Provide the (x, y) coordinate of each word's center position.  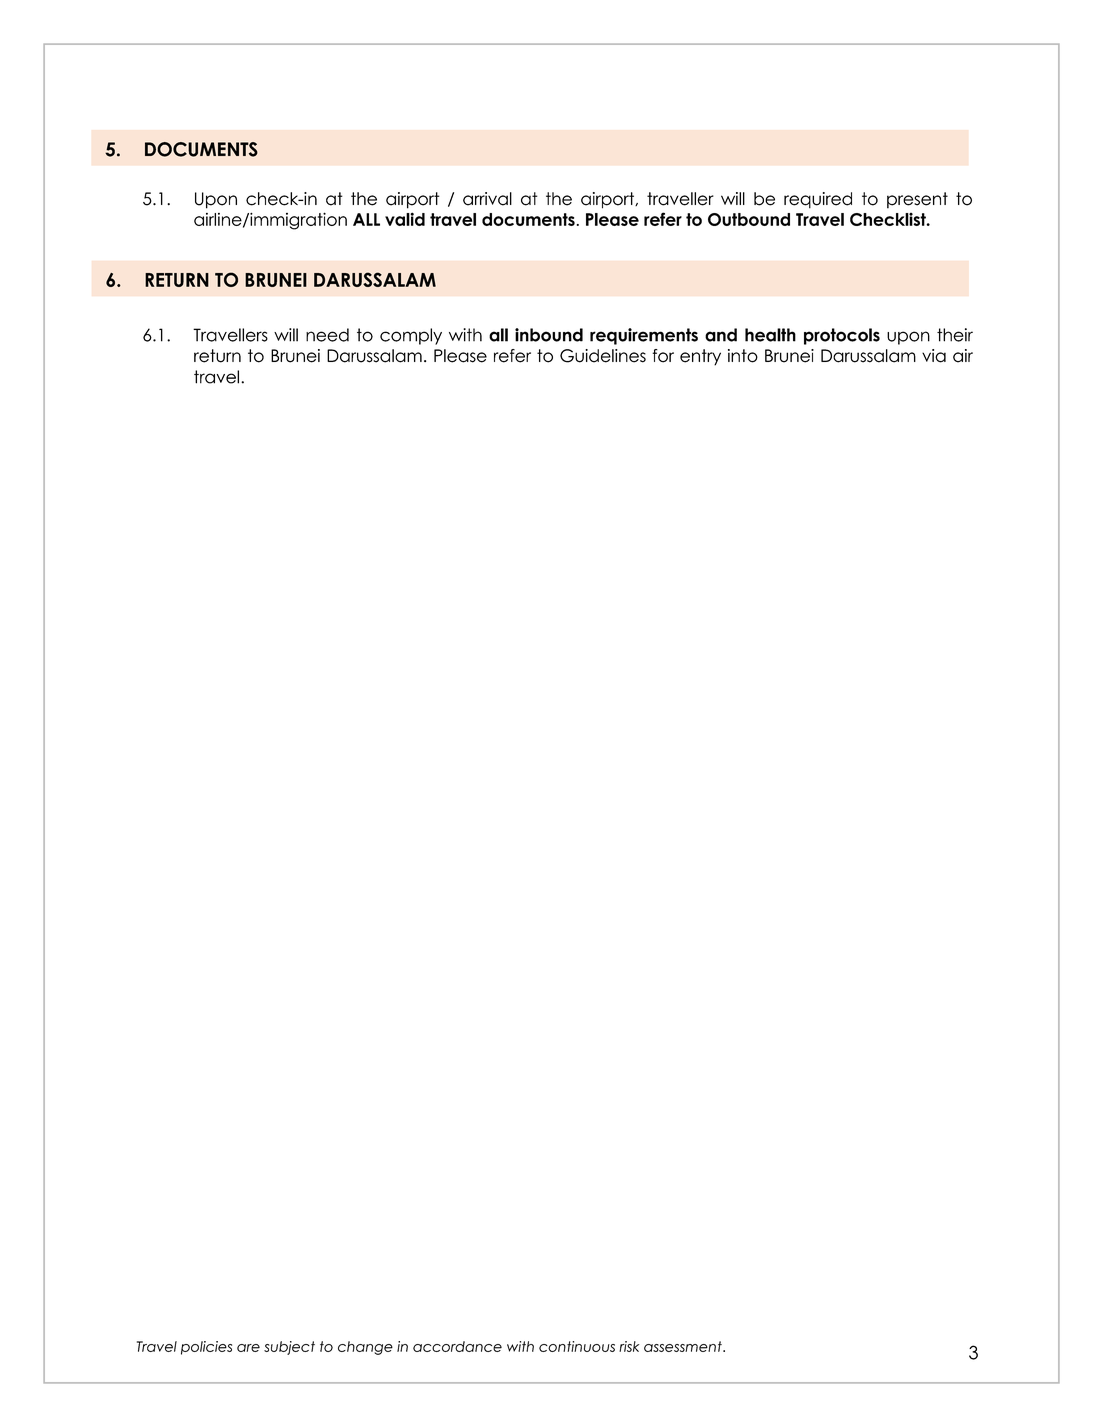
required (818, 200)
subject (289, 1348)
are (248, 1348)
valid (405, 219)
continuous (577, 1346)
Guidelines (603, 356)
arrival (487, 199)
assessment (684, 1346)
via (934, 356)
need (327, 335)
